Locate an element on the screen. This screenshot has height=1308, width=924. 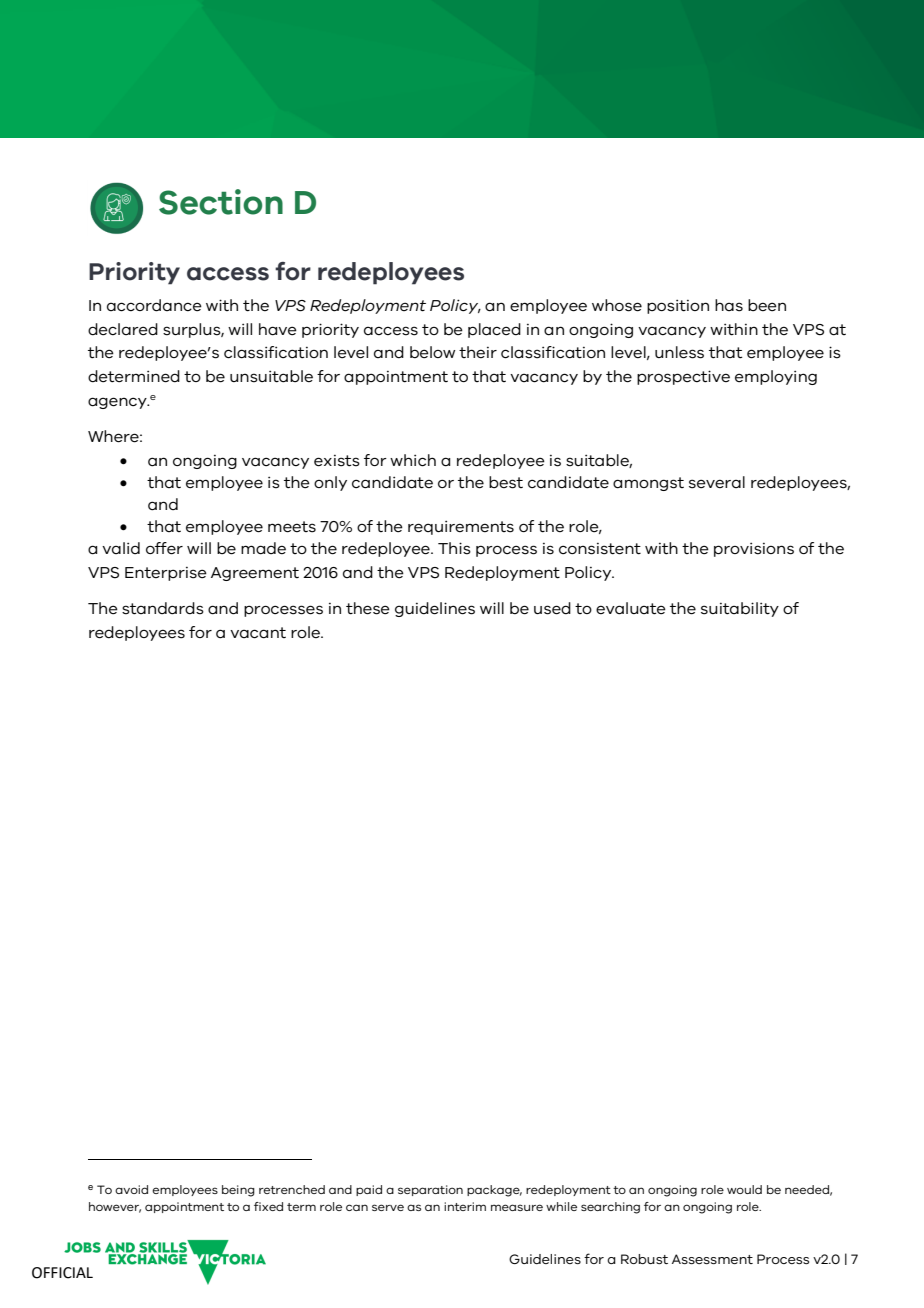
suitability is located at coordinates (740, 609).
